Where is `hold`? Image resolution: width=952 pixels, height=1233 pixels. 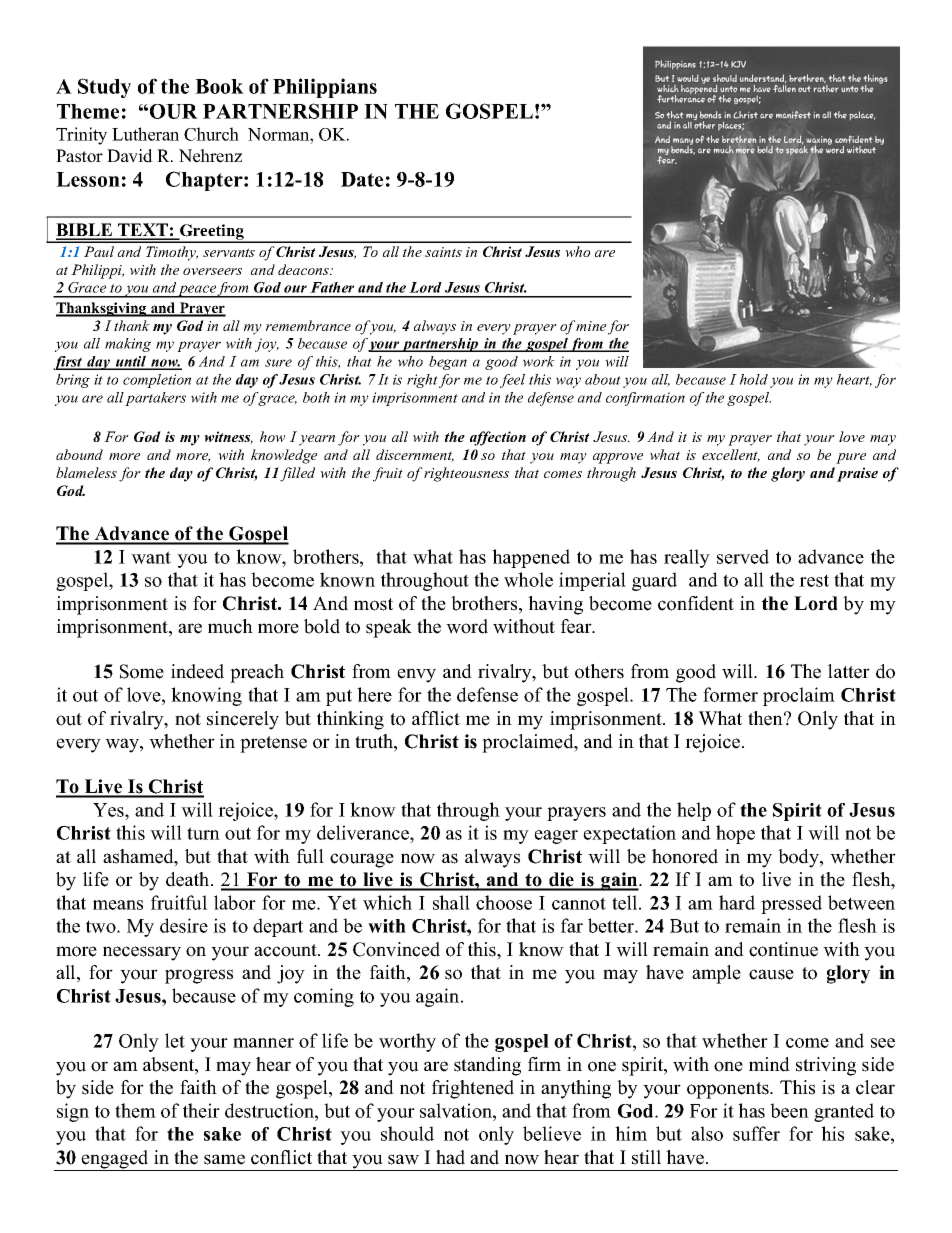
hold is located at coordinates (754, 379).
